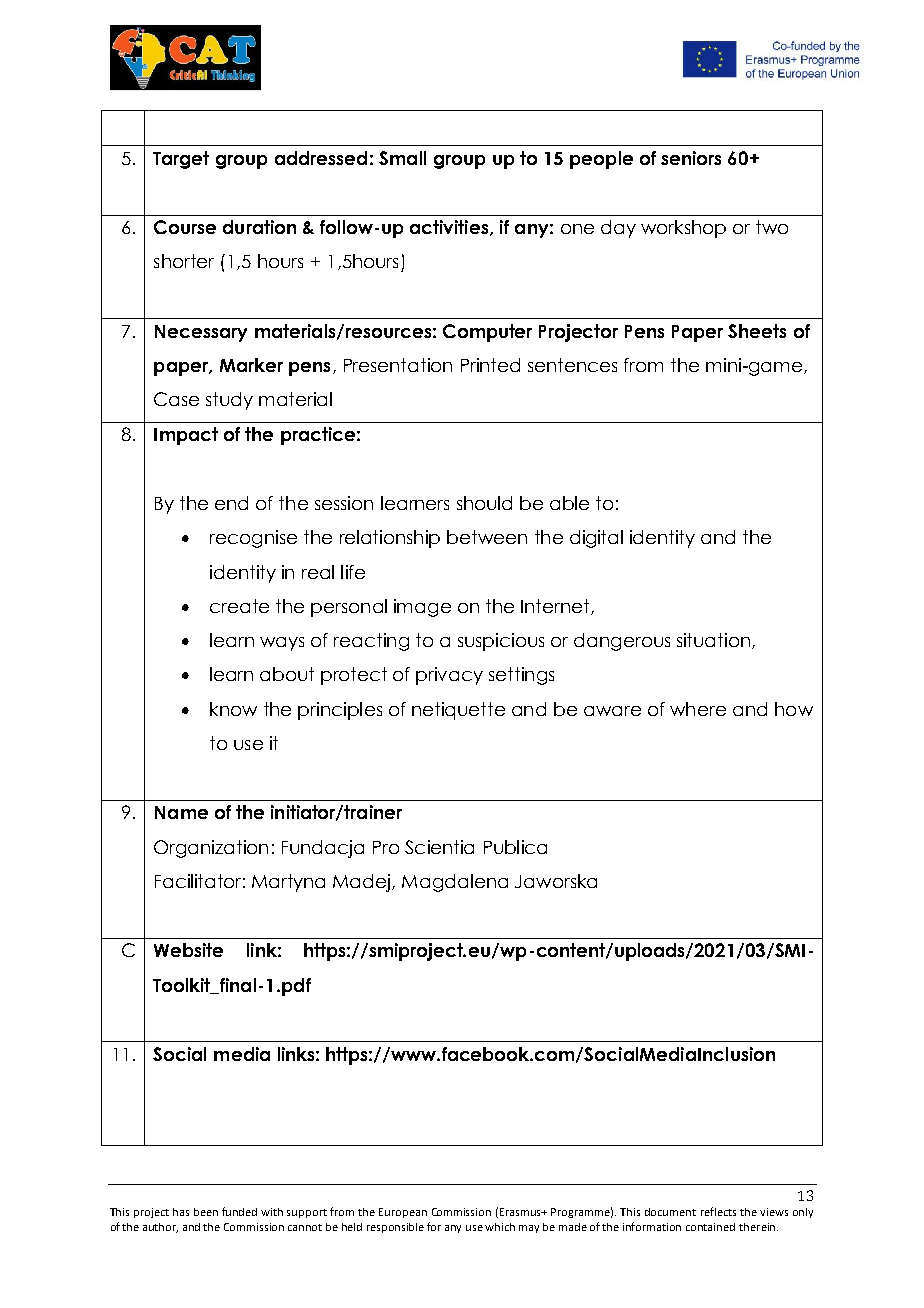 Image resolution: width=924 pixels, height=1308 pixels. What do you see at coordinates (211, 849) in the screenshot?
I see `Organization` at bounding box center [211, 849].
